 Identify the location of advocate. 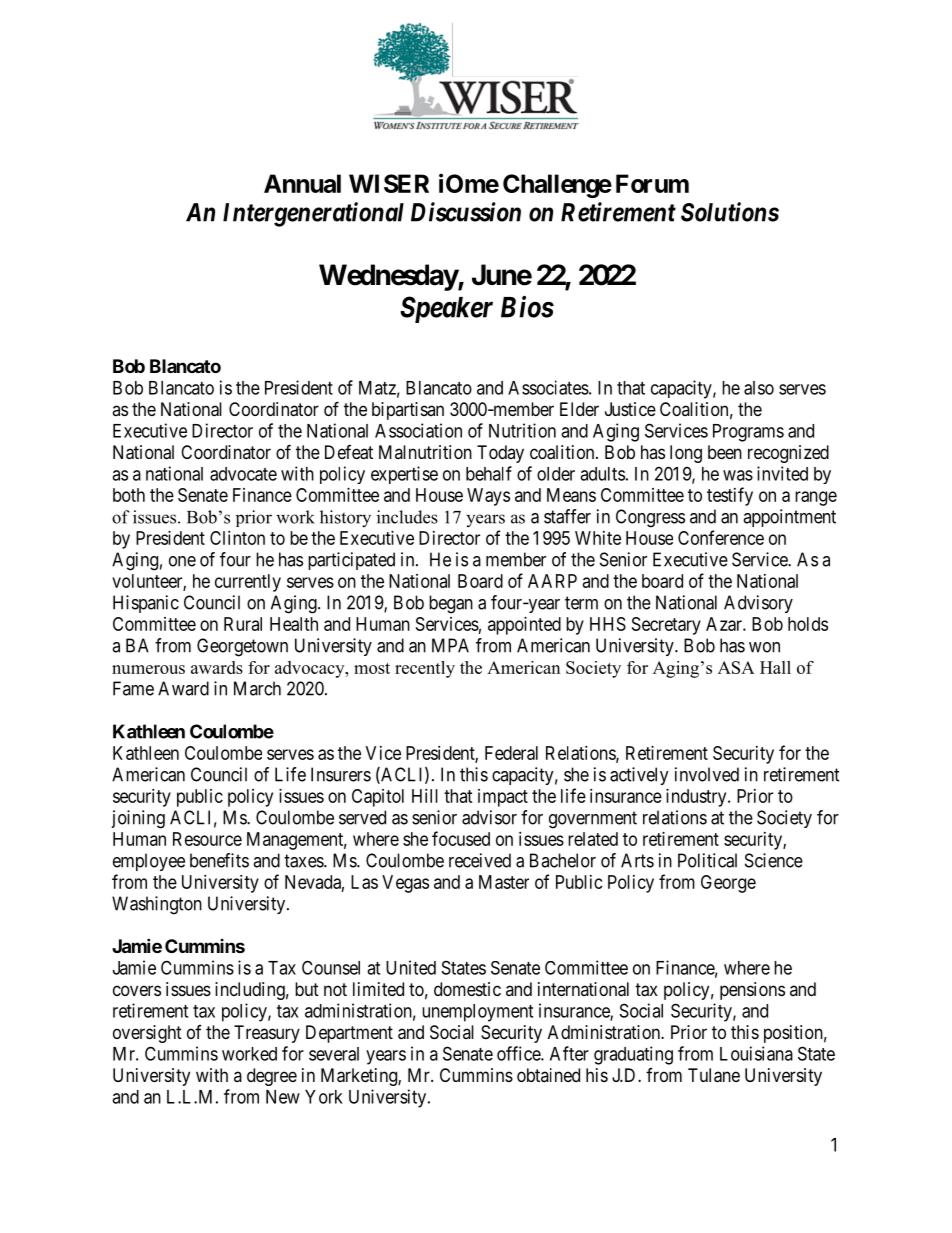
(243, 474).
